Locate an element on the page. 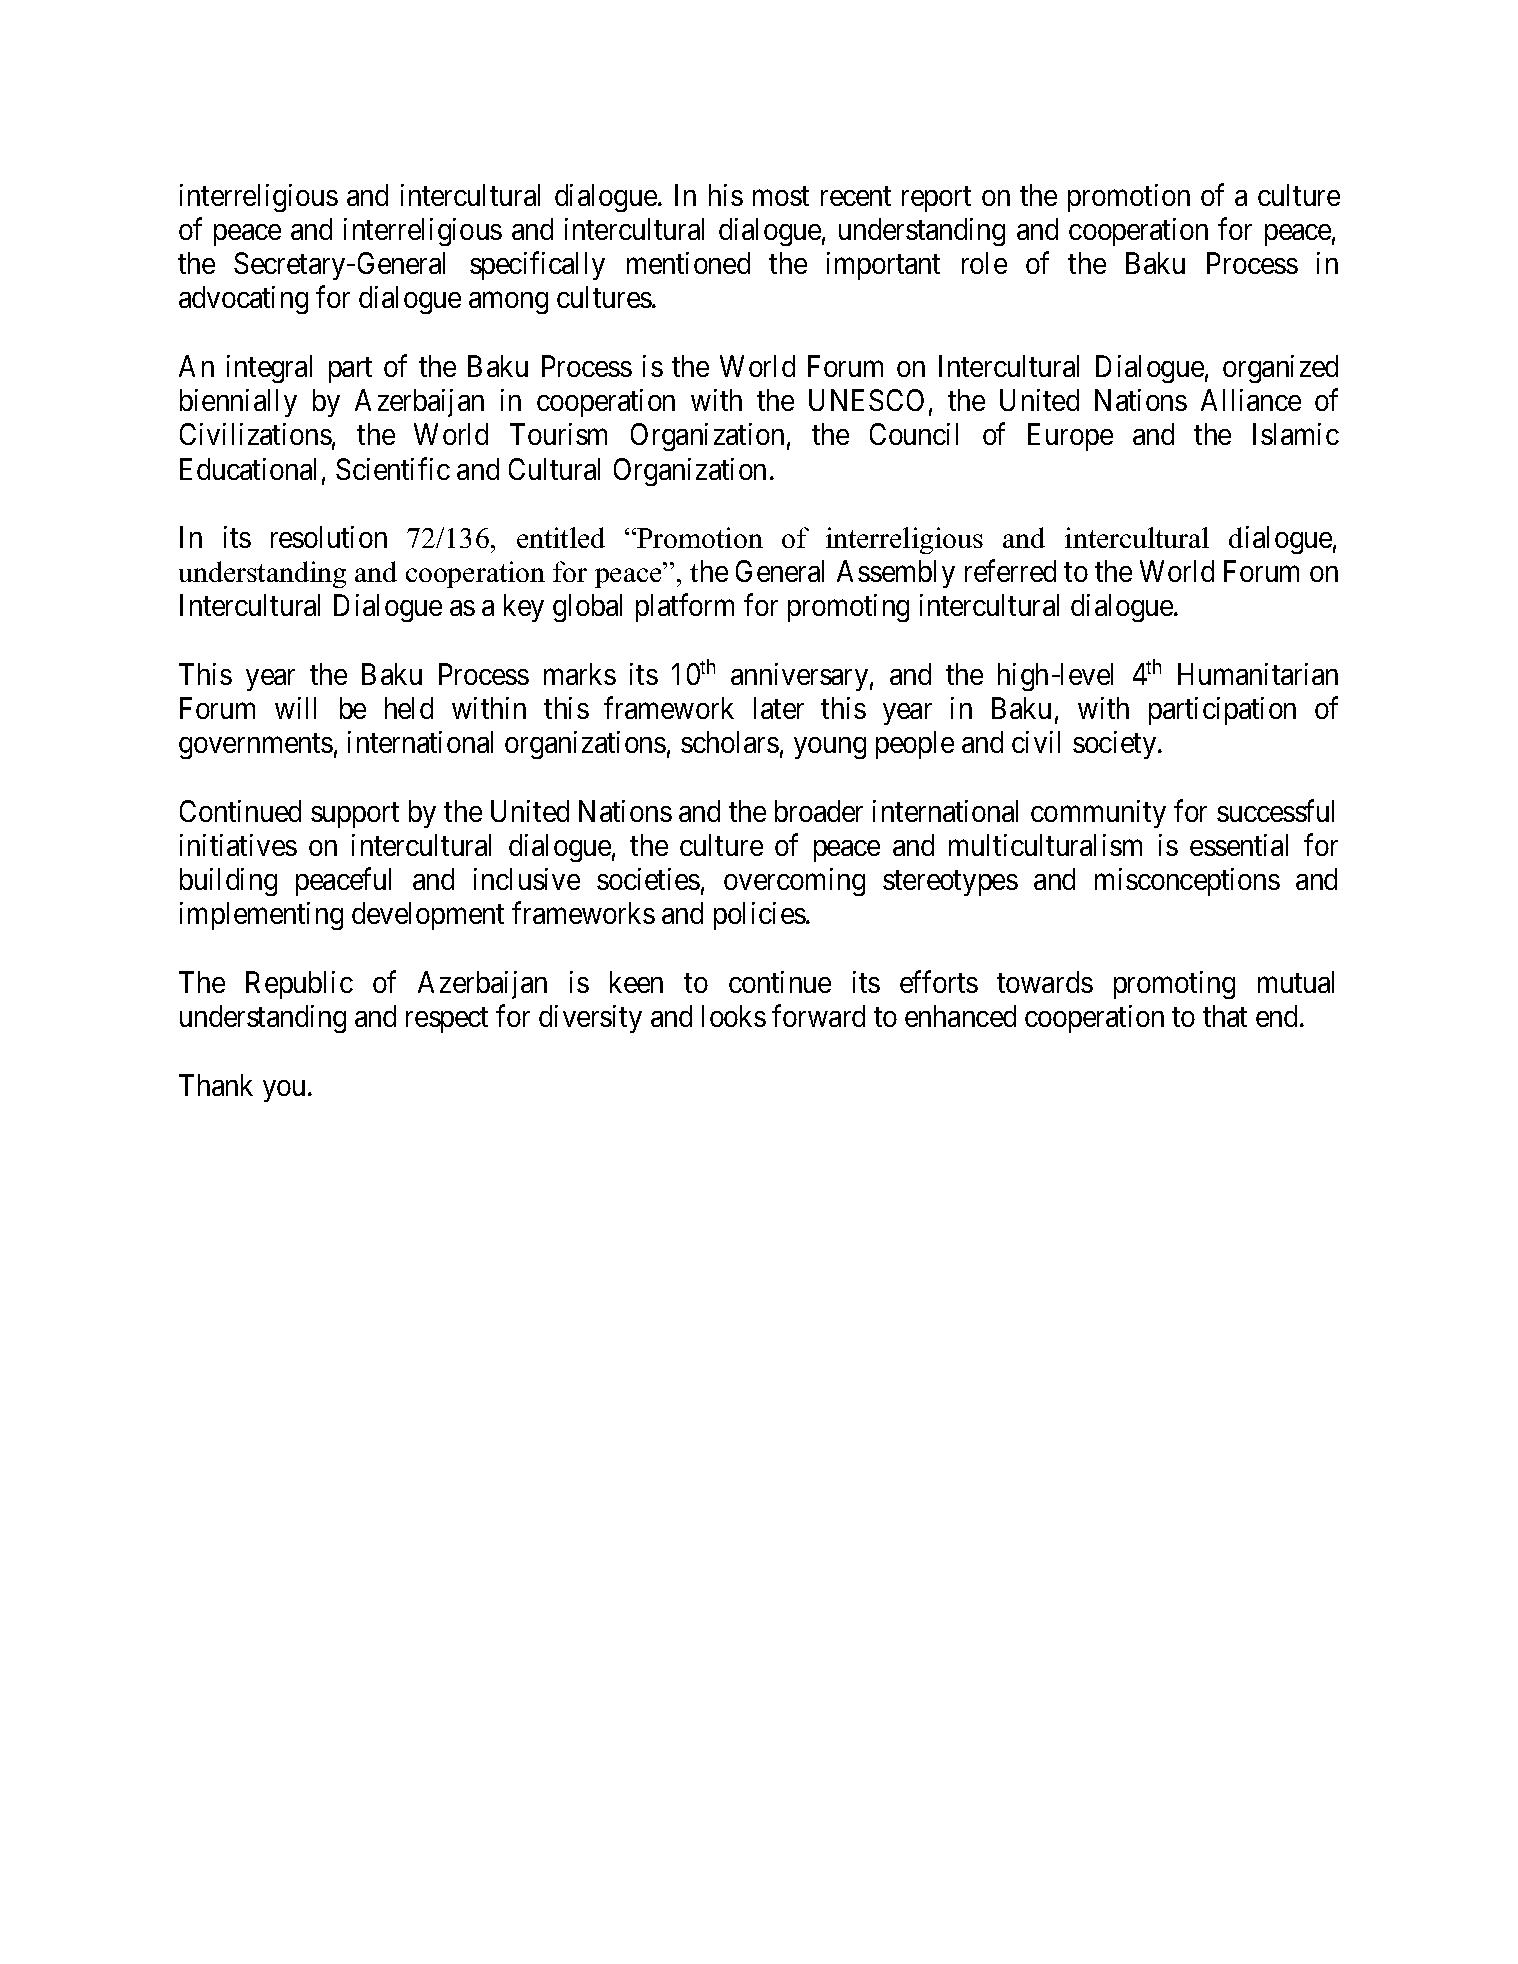 Image resolution: width=1518 pixels, height=1964 pixels. society is located at coordinates (1116, 745).
